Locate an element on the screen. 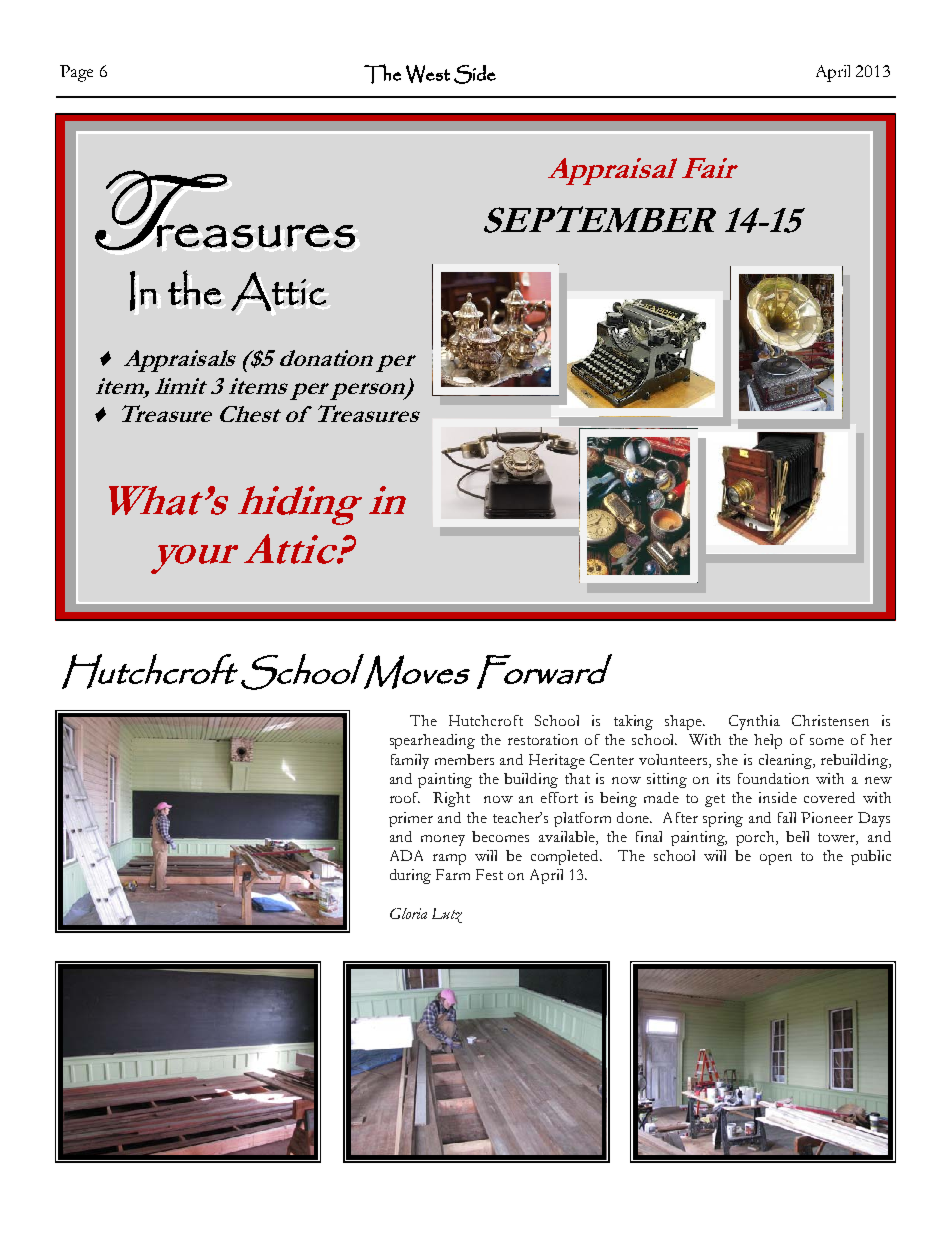 The image size is (952, 1233). spearheading is located at coordinates (432, 741).
